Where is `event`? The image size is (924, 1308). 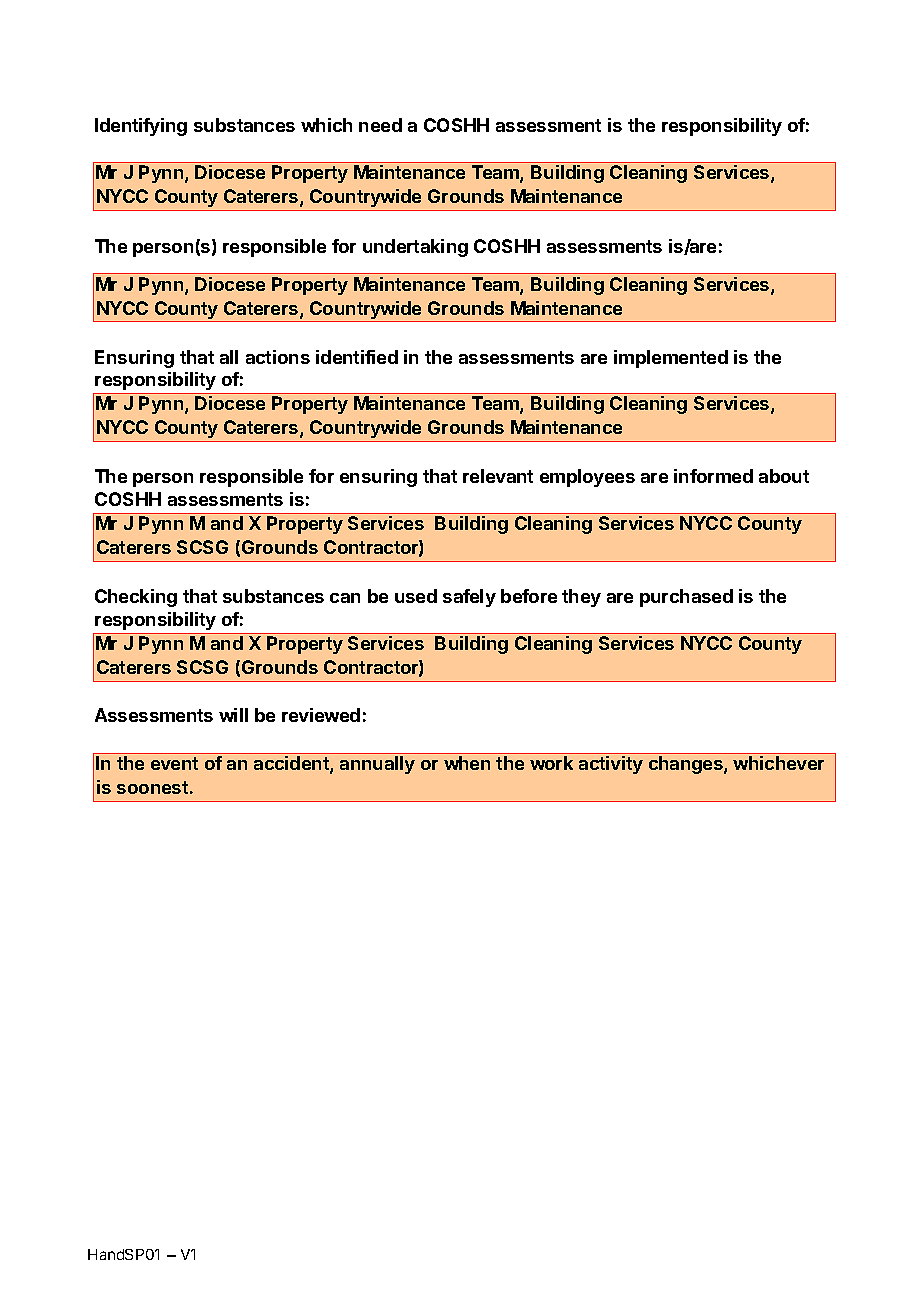
event is located at coordinates (174, 763).
